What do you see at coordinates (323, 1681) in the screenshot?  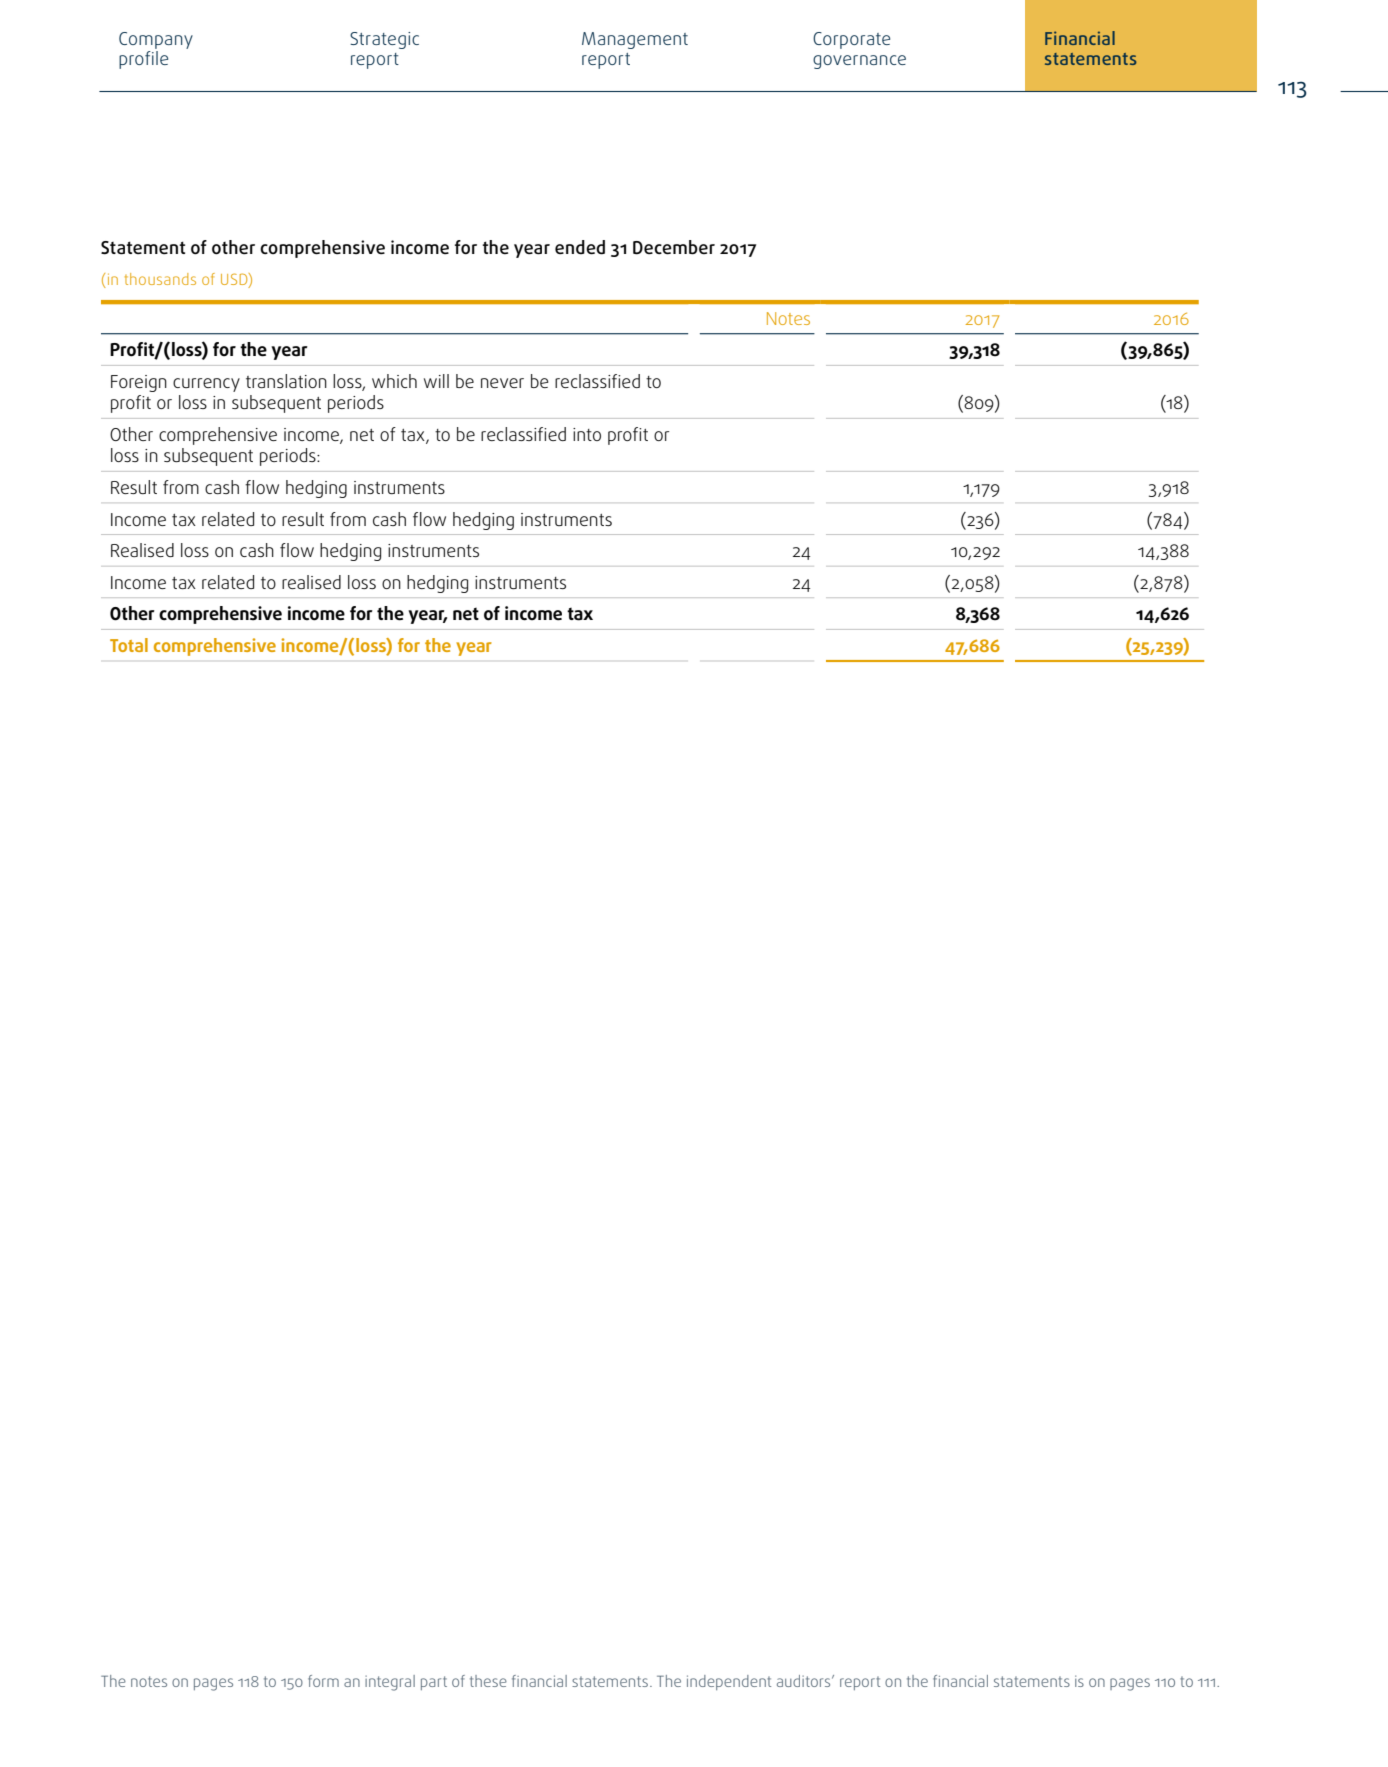 I see `form` at bounding box center [323, 1681].
